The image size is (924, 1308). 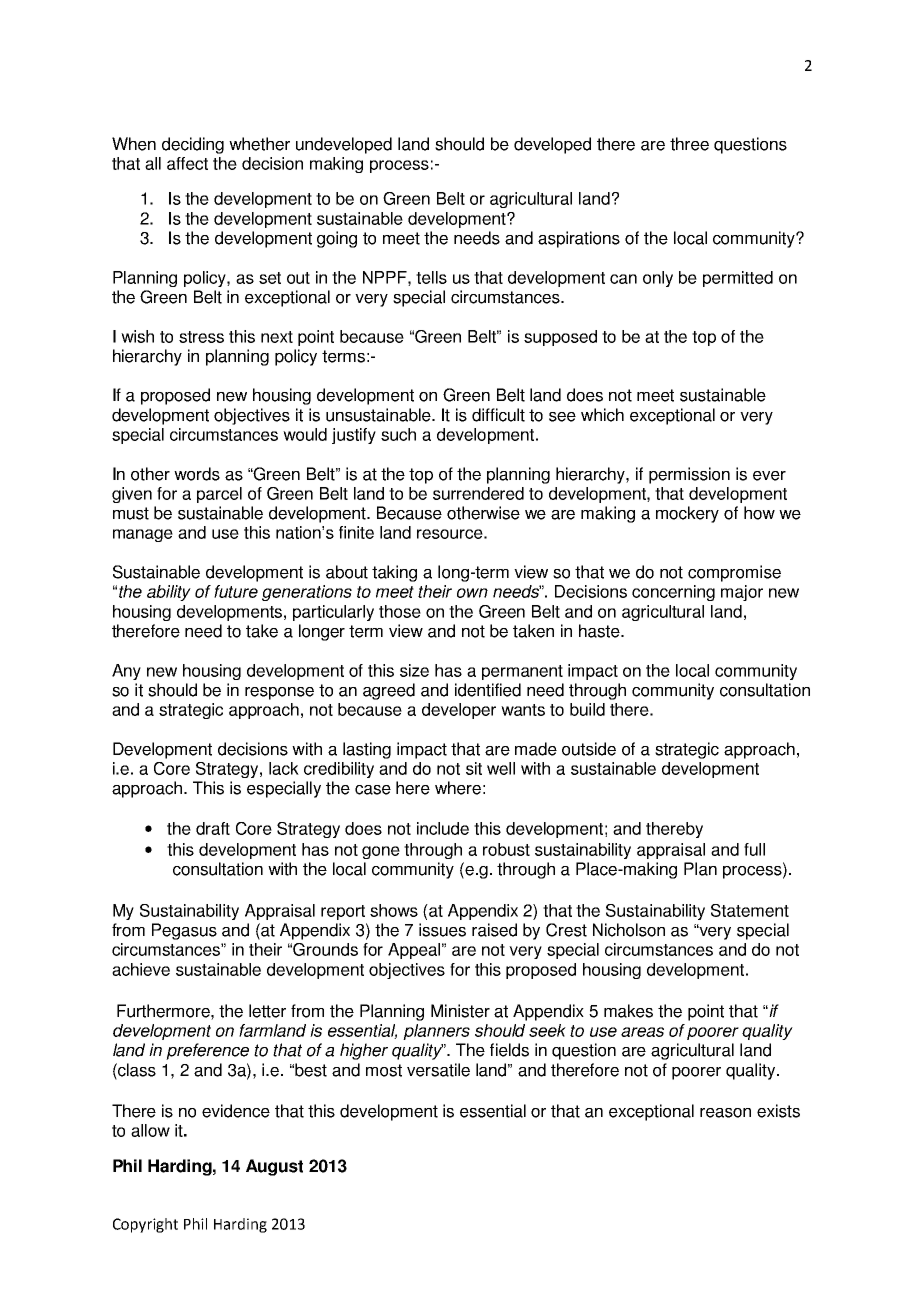 What do you see at coordinates (725, 1113) in the screenshot?
I see `reason` at bounding box center [725, 1113].
